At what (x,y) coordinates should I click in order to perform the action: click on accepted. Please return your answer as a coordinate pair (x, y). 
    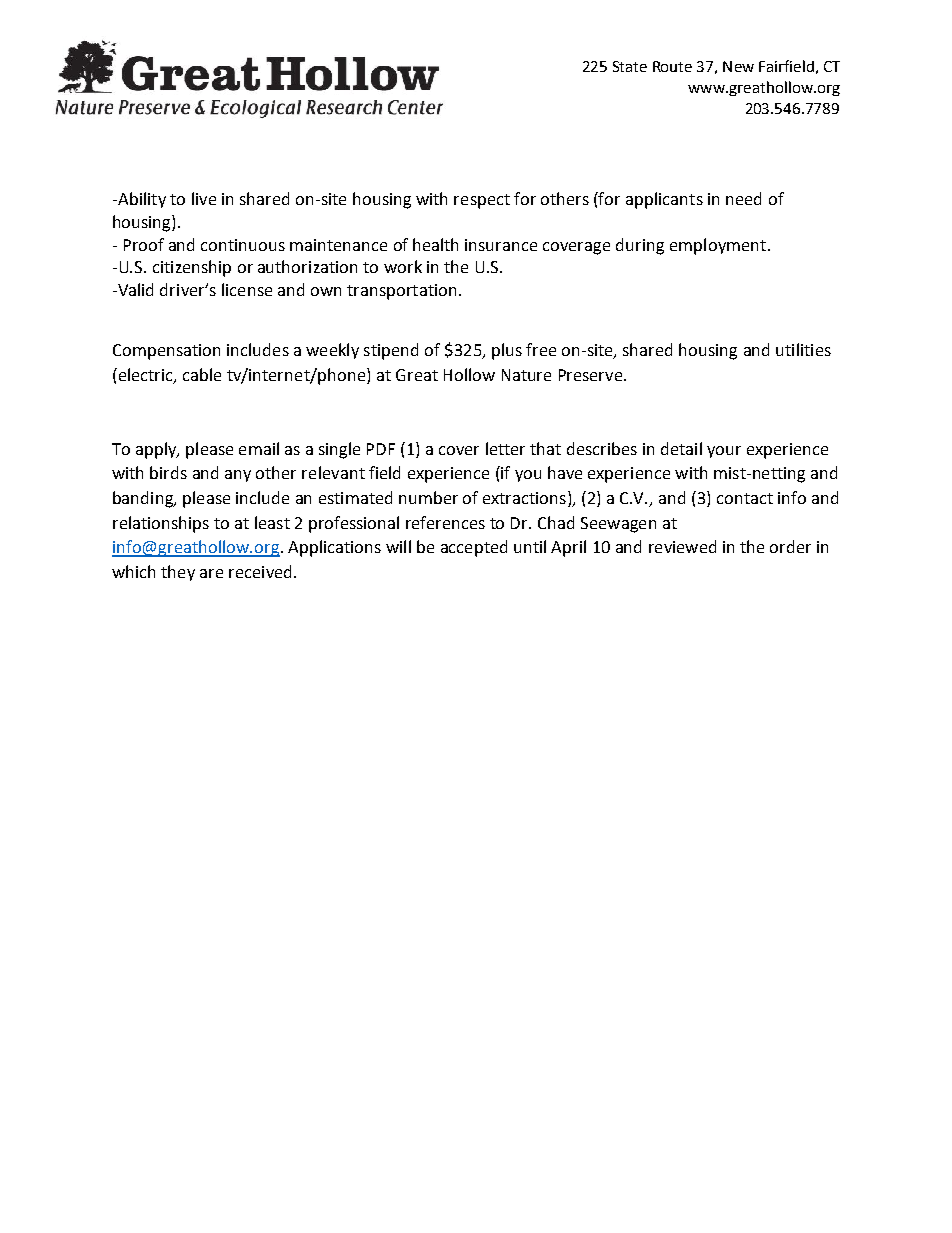
    Looking at the image, I should click on (474, 548).
